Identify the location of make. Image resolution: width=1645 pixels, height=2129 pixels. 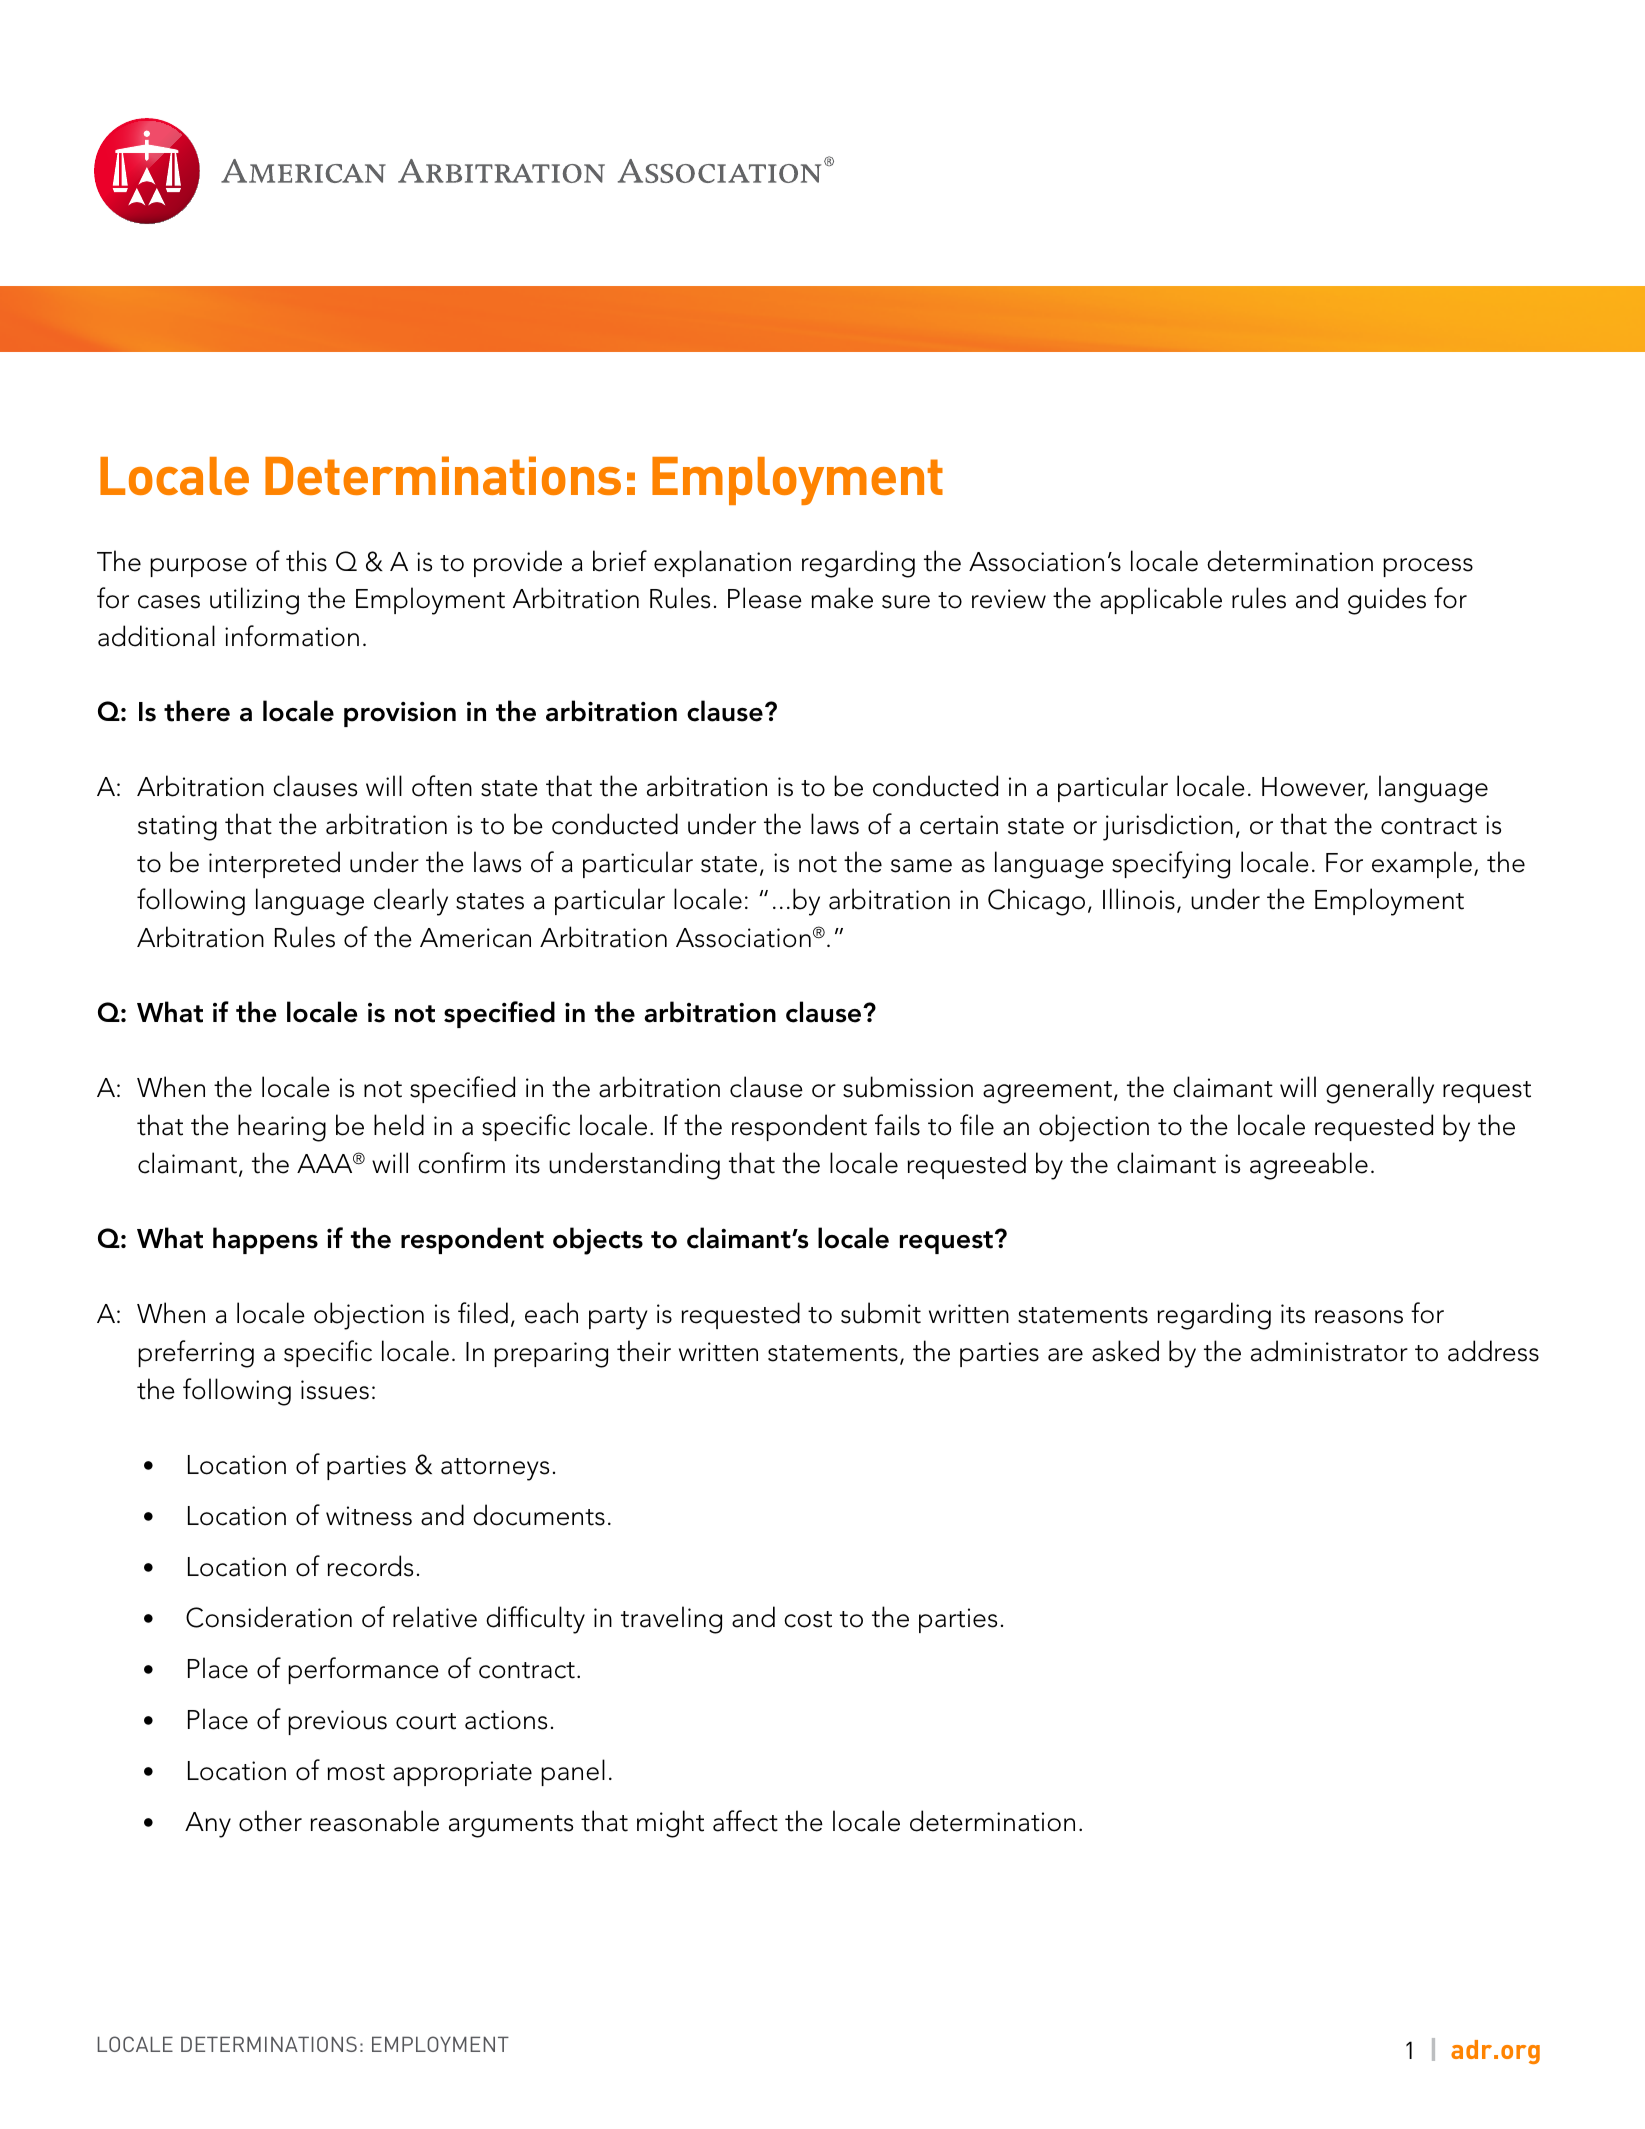
(842, 598).
